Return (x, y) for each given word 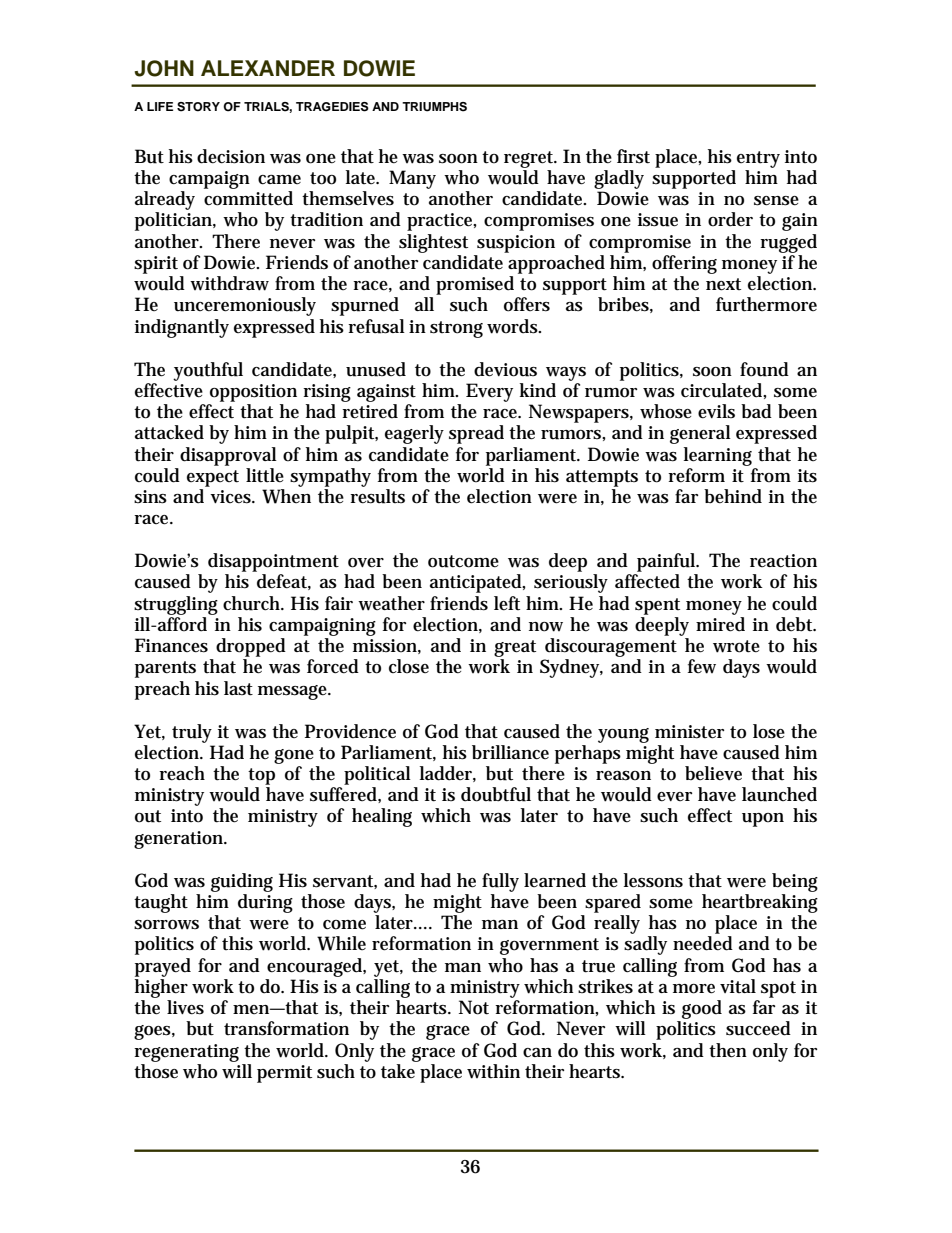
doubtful (496, 794)
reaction (783, 561)
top (261, 776)
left (507, 603)
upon (763, 820)
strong (456, 329)
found (764, 369)
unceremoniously (245, 306)
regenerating (186, 1053)
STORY (198, 107)
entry (758, 159)
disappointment (273, 562)
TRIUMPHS (434, 107)
